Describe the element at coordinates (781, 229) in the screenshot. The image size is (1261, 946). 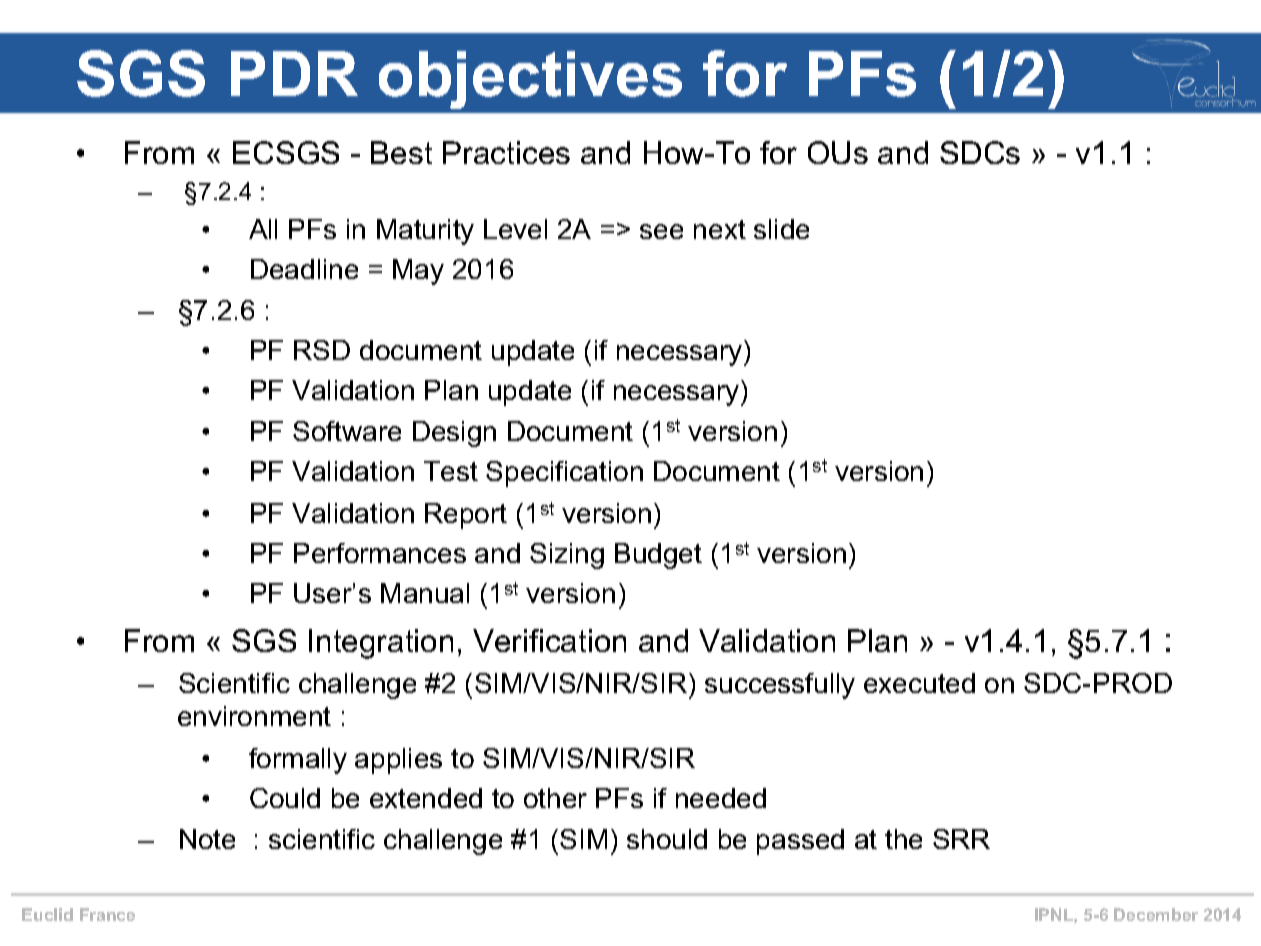
I see `slide` at that location.
